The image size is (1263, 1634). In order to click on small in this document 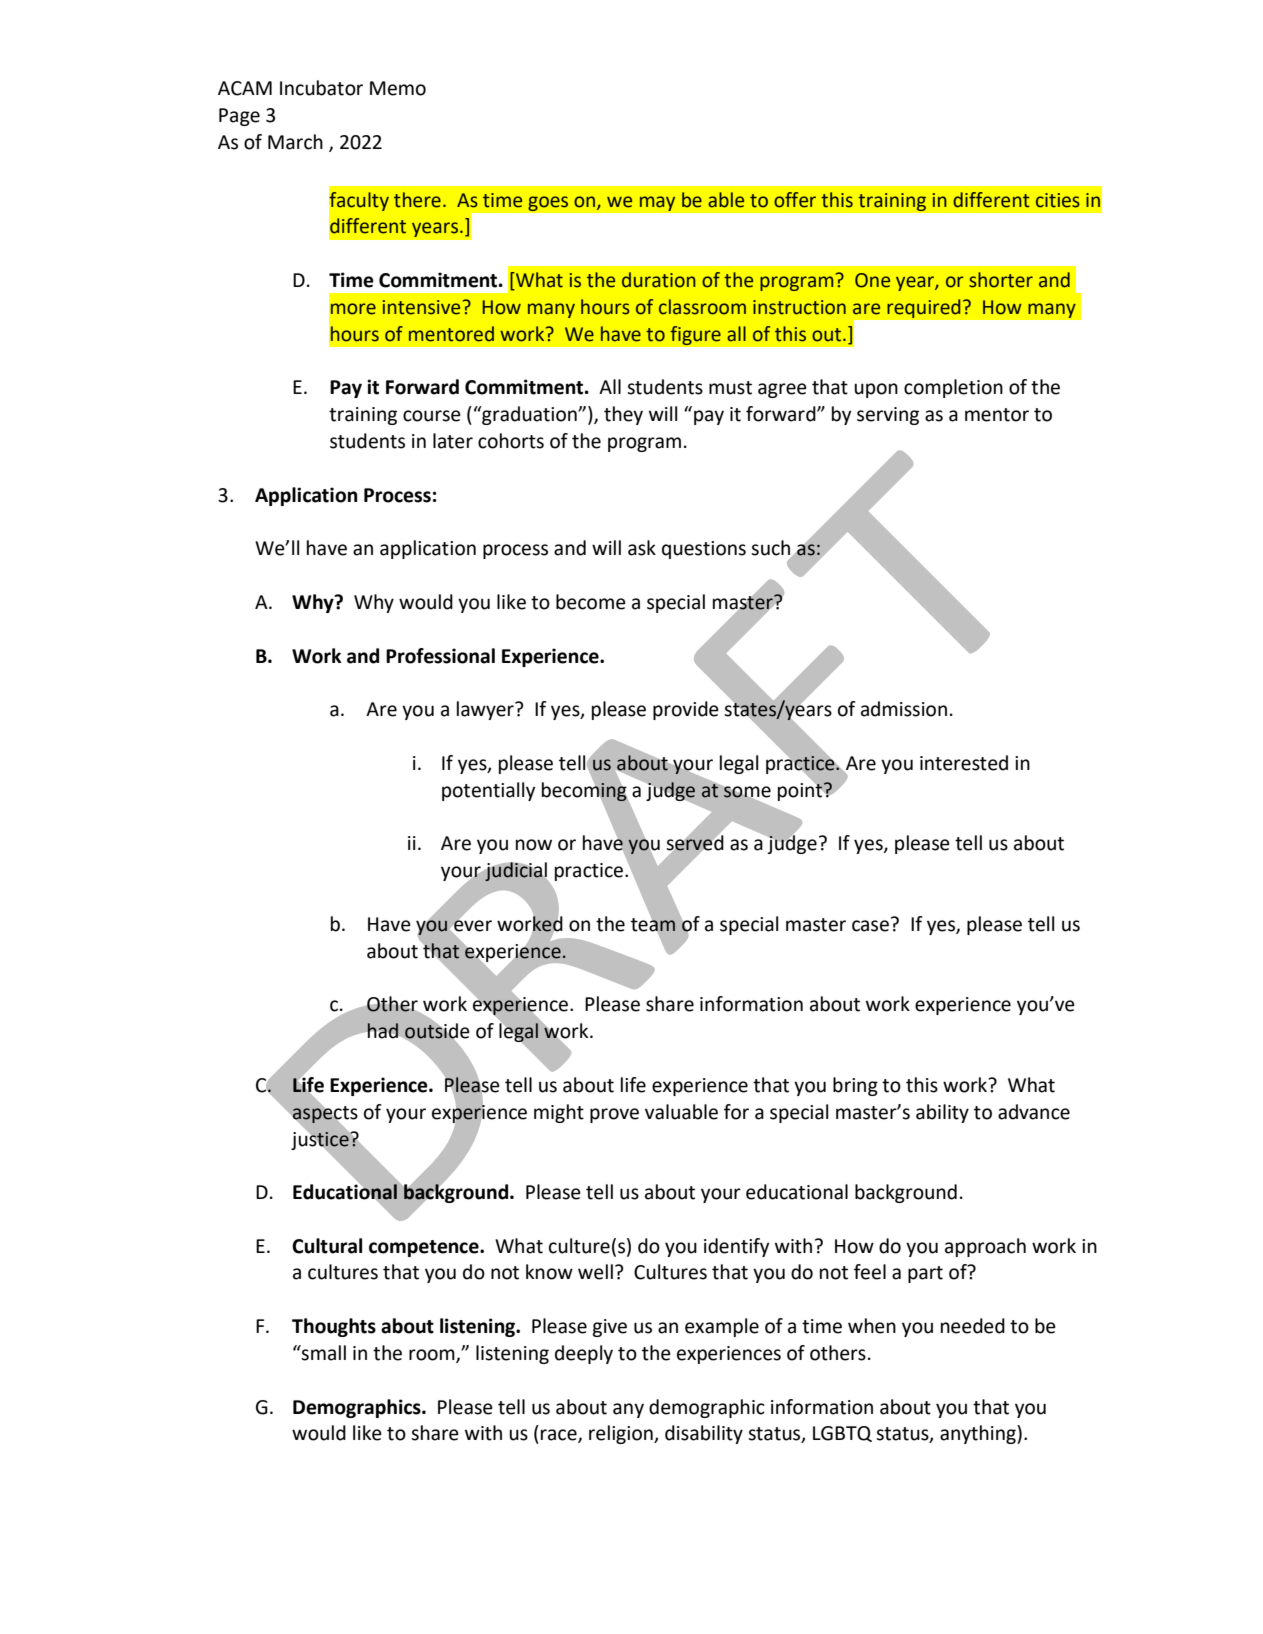, I will do `click(323, 1353)`.
